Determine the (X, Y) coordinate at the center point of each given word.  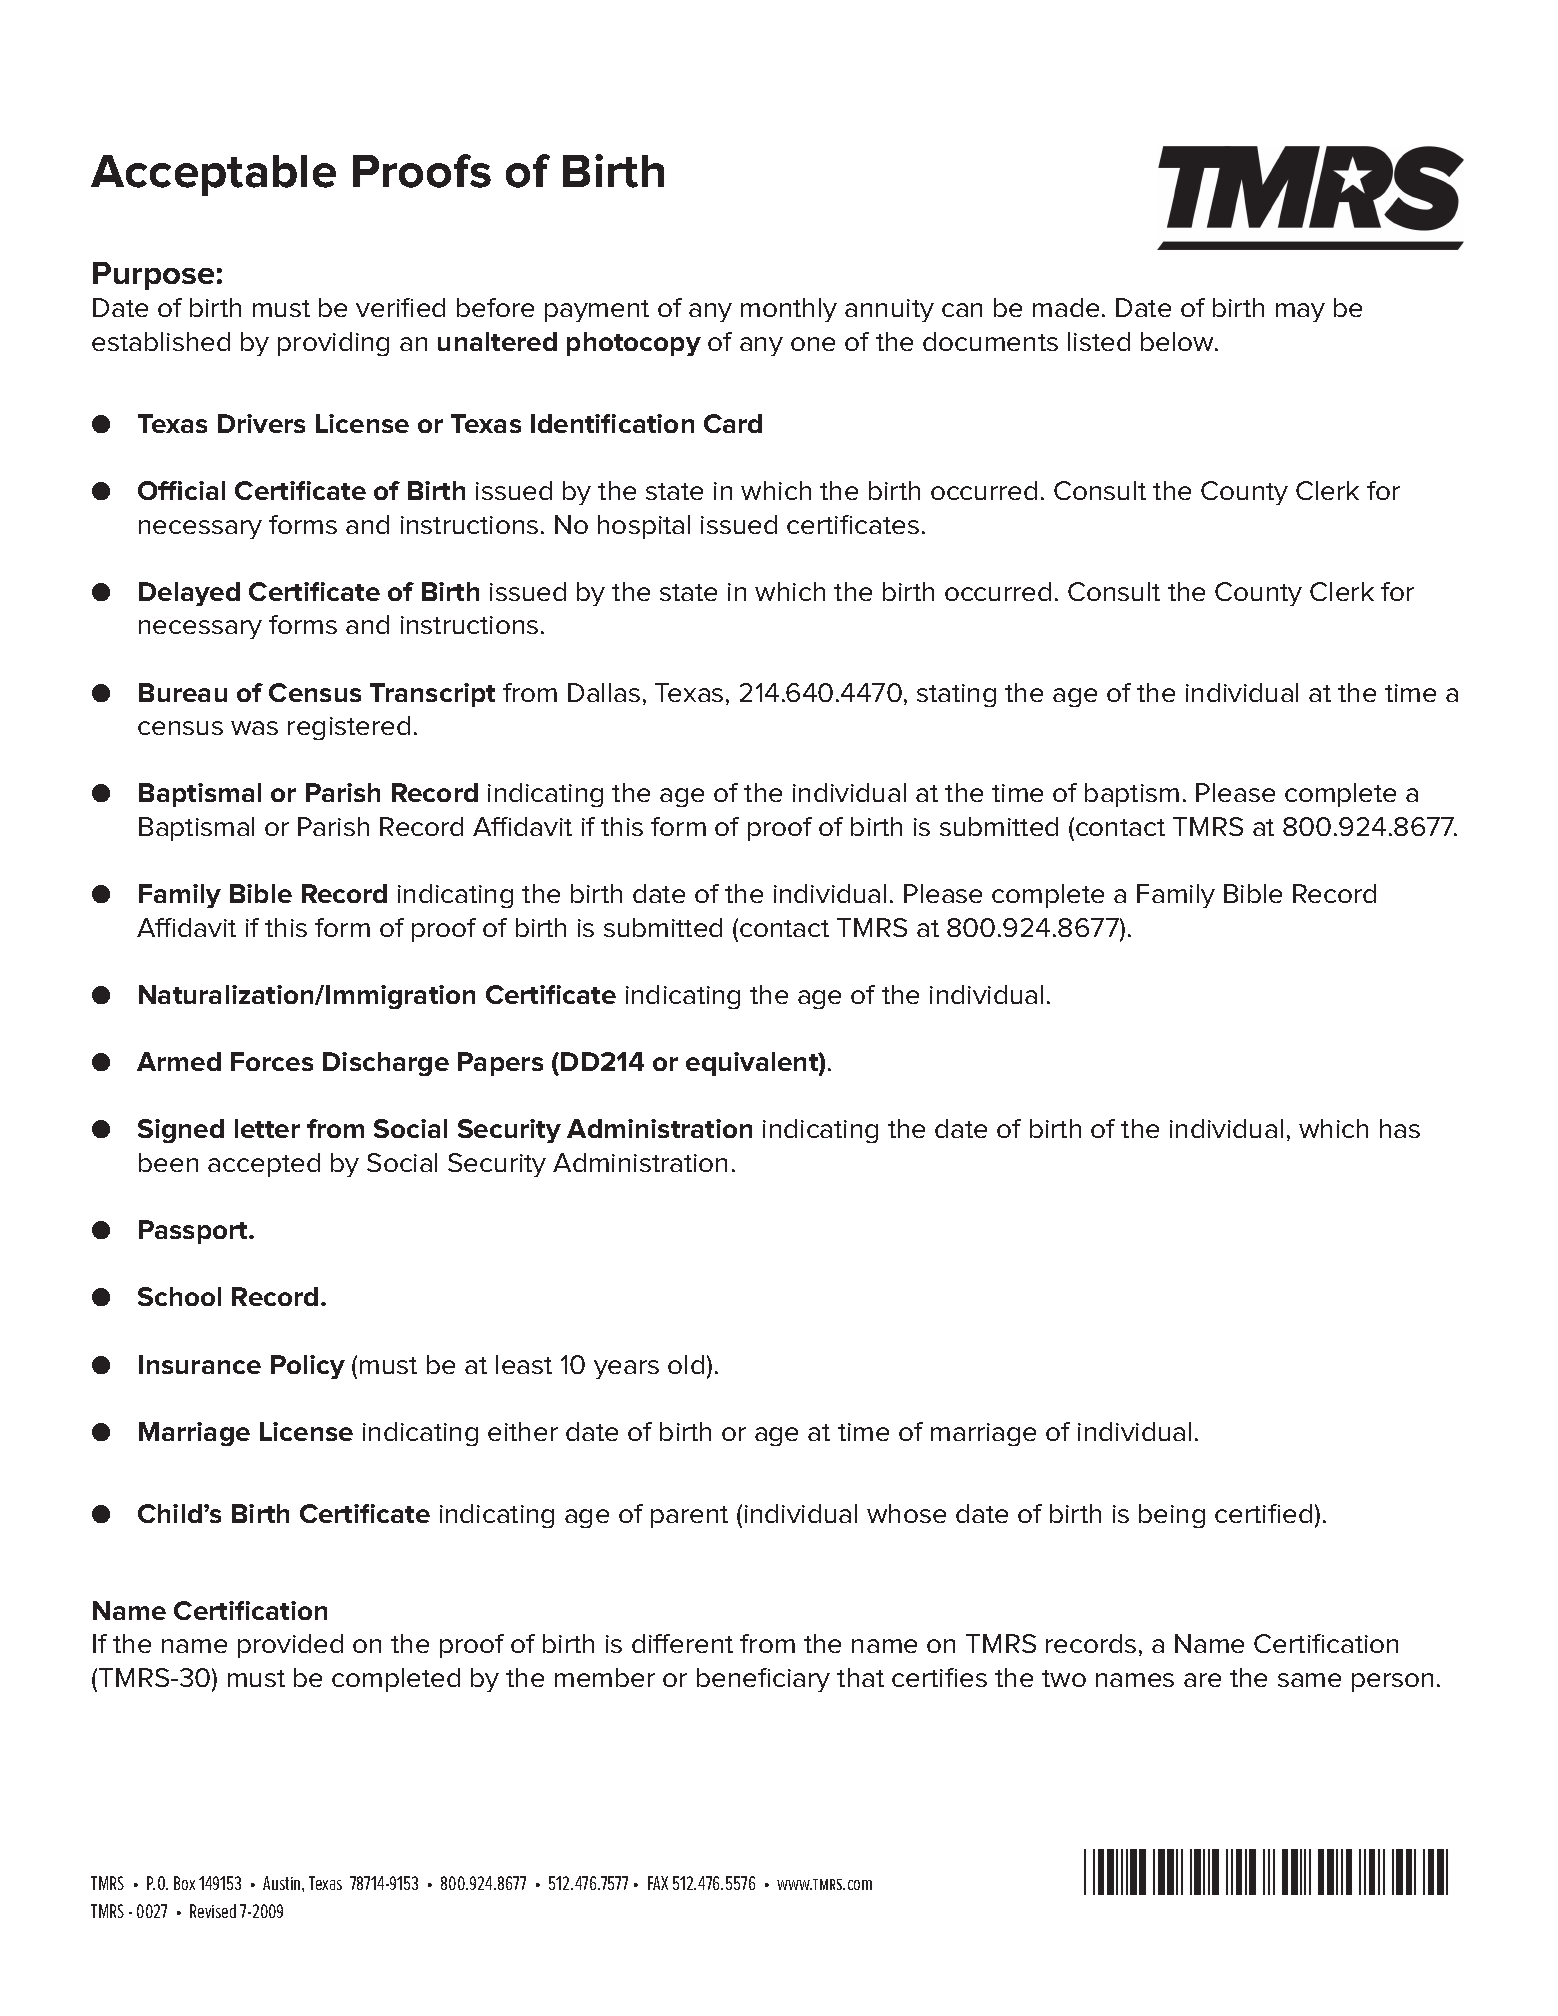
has (1400, 1128)
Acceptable (213, 175)
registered (349, 728)
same (1309, 1680)
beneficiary (763, 1680)
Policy (308, 1367)
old (686, 1364)
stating (956, 695)
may (1300, 312)
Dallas (604, 692)
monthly (789, 310)
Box (184, 1883)
